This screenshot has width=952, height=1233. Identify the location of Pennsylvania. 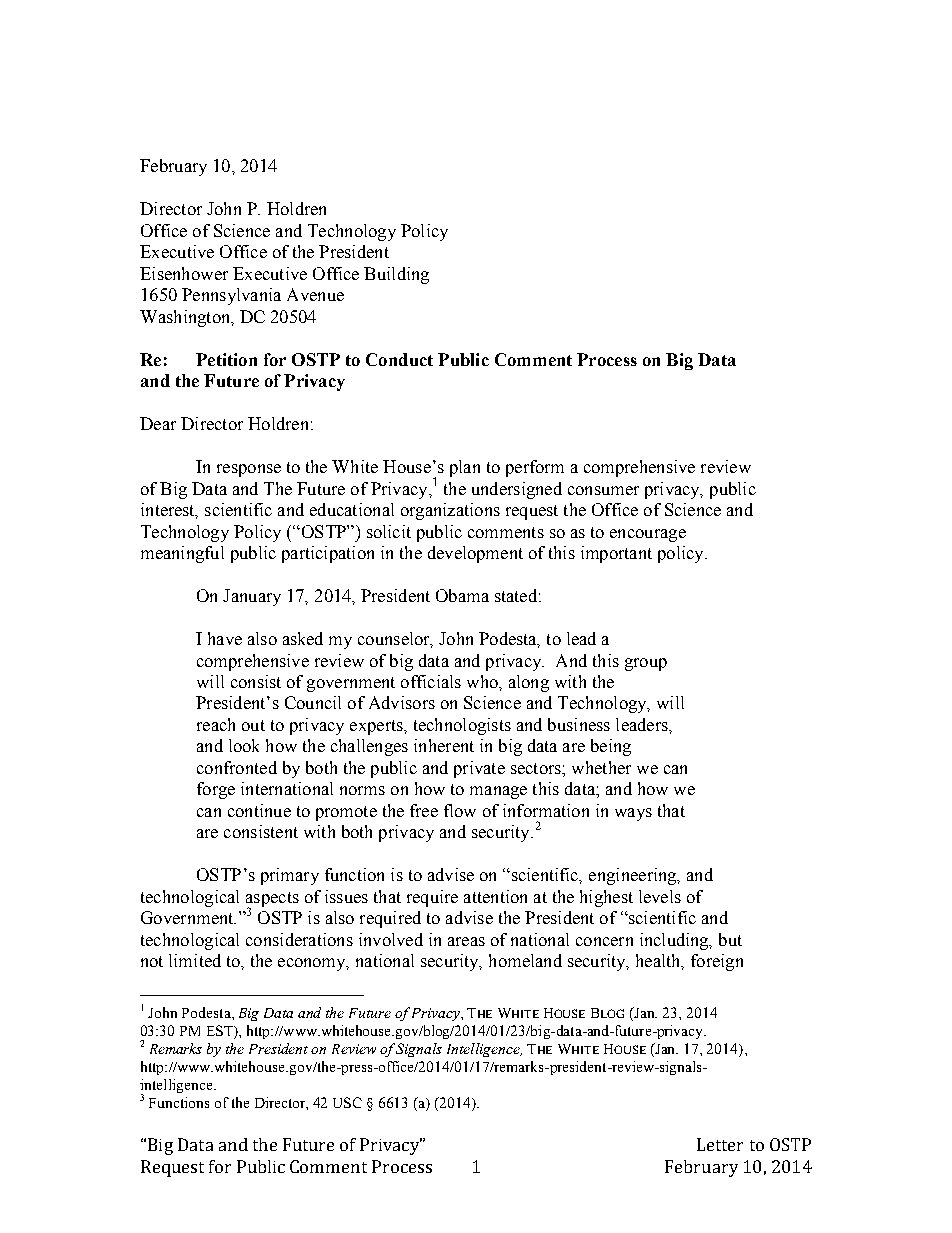
(231, 296).
